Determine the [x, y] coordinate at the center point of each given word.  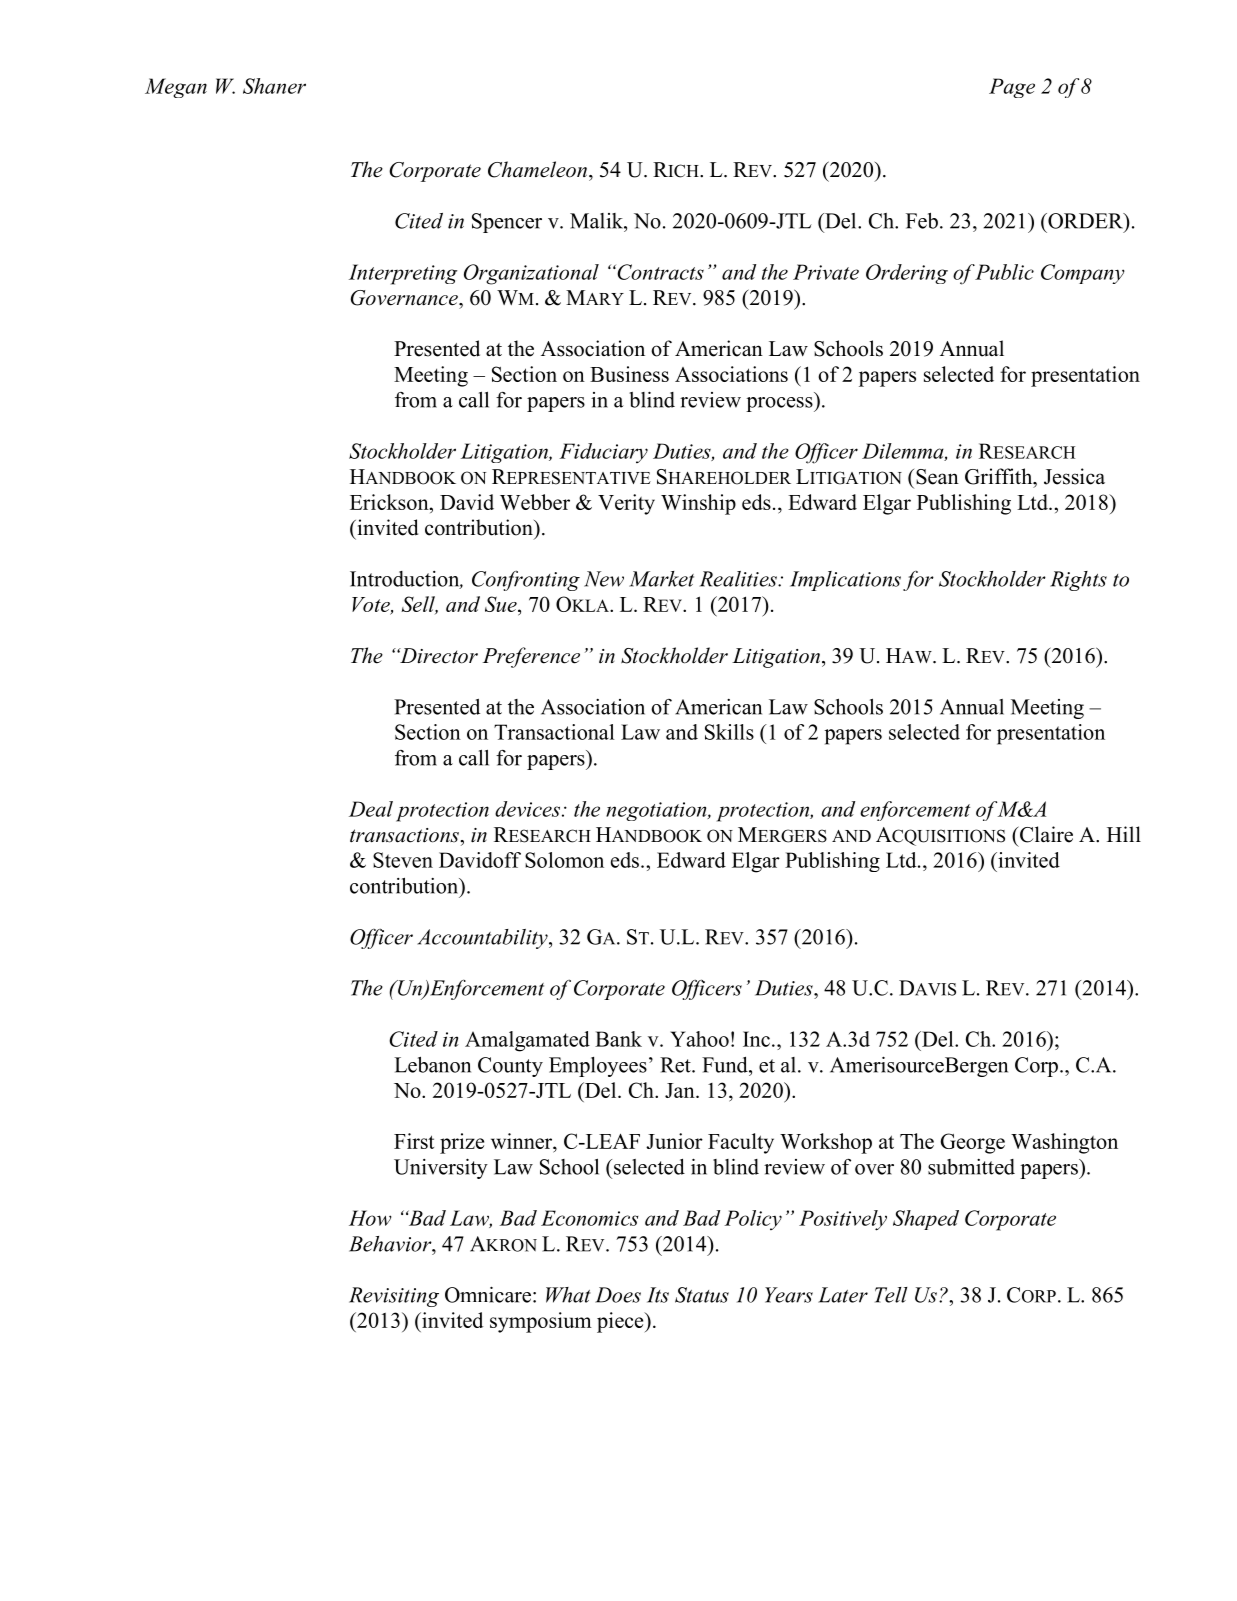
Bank [618, 1039]
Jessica [1074, 476]
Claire [1045, 834]
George [972, 1143]
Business [629, 374]
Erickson [390, 502]
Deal [371, 809]
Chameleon [537, 169]
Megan [176, 88]
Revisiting [394, 1297]
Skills [729, 732]
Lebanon [432, 1064]
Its [658, 1295]
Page [1012, 88]
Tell [891, 1295]
